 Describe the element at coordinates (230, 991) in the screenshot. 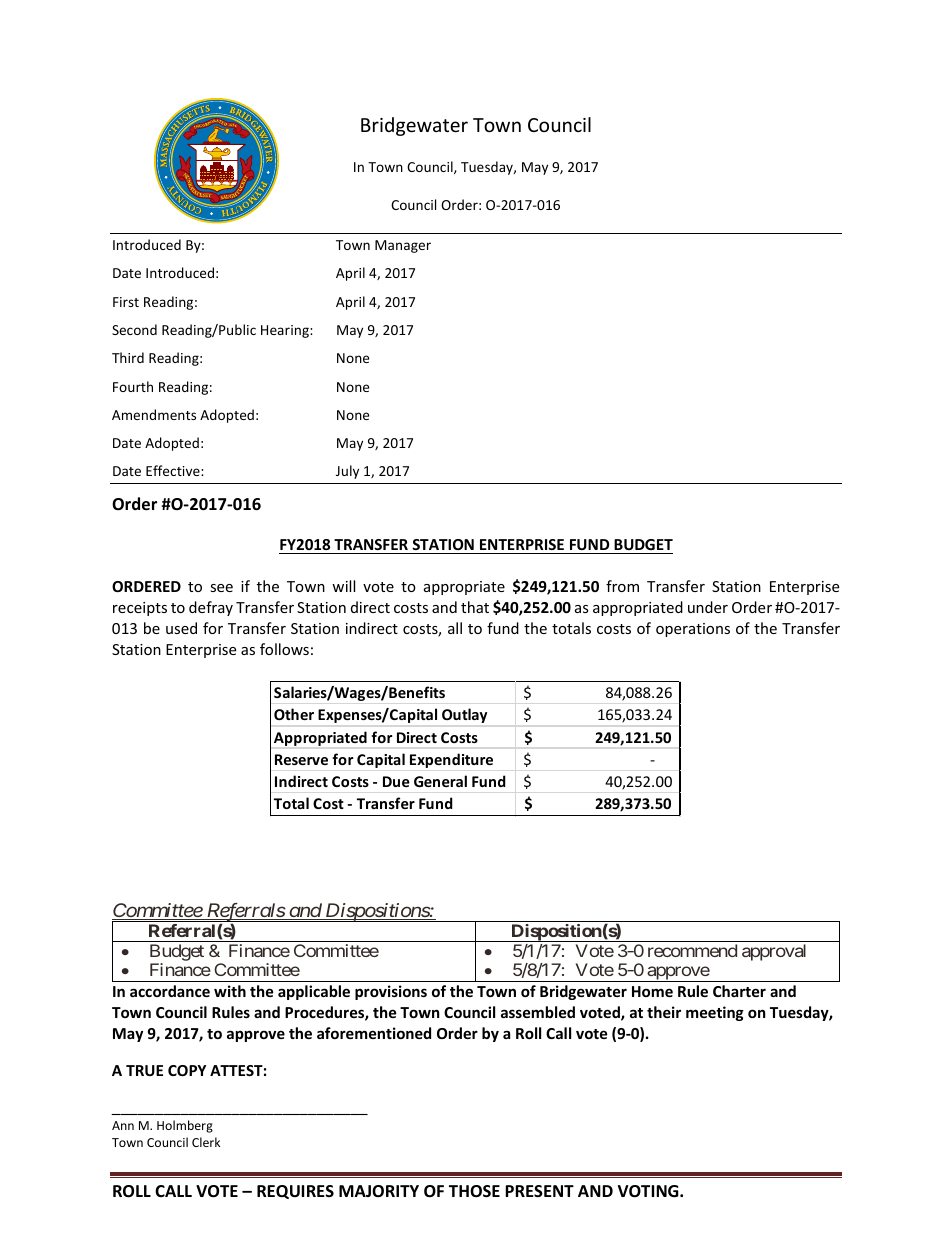

I see `with` at that location.
